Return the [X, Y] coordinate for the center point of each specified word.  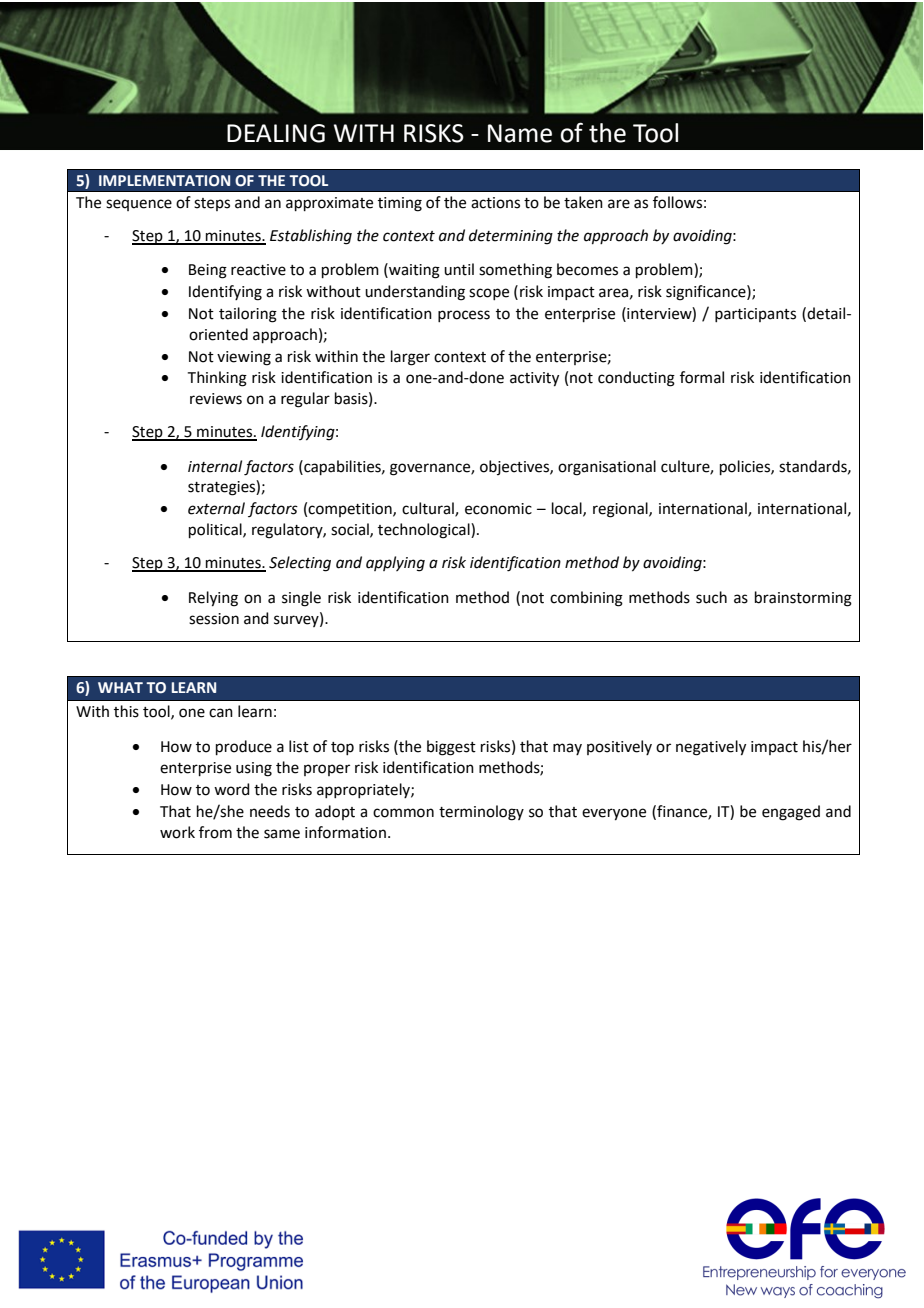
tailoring [248, 315]
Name [520, 133]
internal [215, 466]
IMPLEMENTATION [164, 181]
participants [755, 315]
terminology [481, 813]
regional [621, 510]
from [215, 832]
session [214, 619]
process [464, 316]
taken [583, 202]
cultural [429, 509]
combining [586, 599]
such [711, 597]
